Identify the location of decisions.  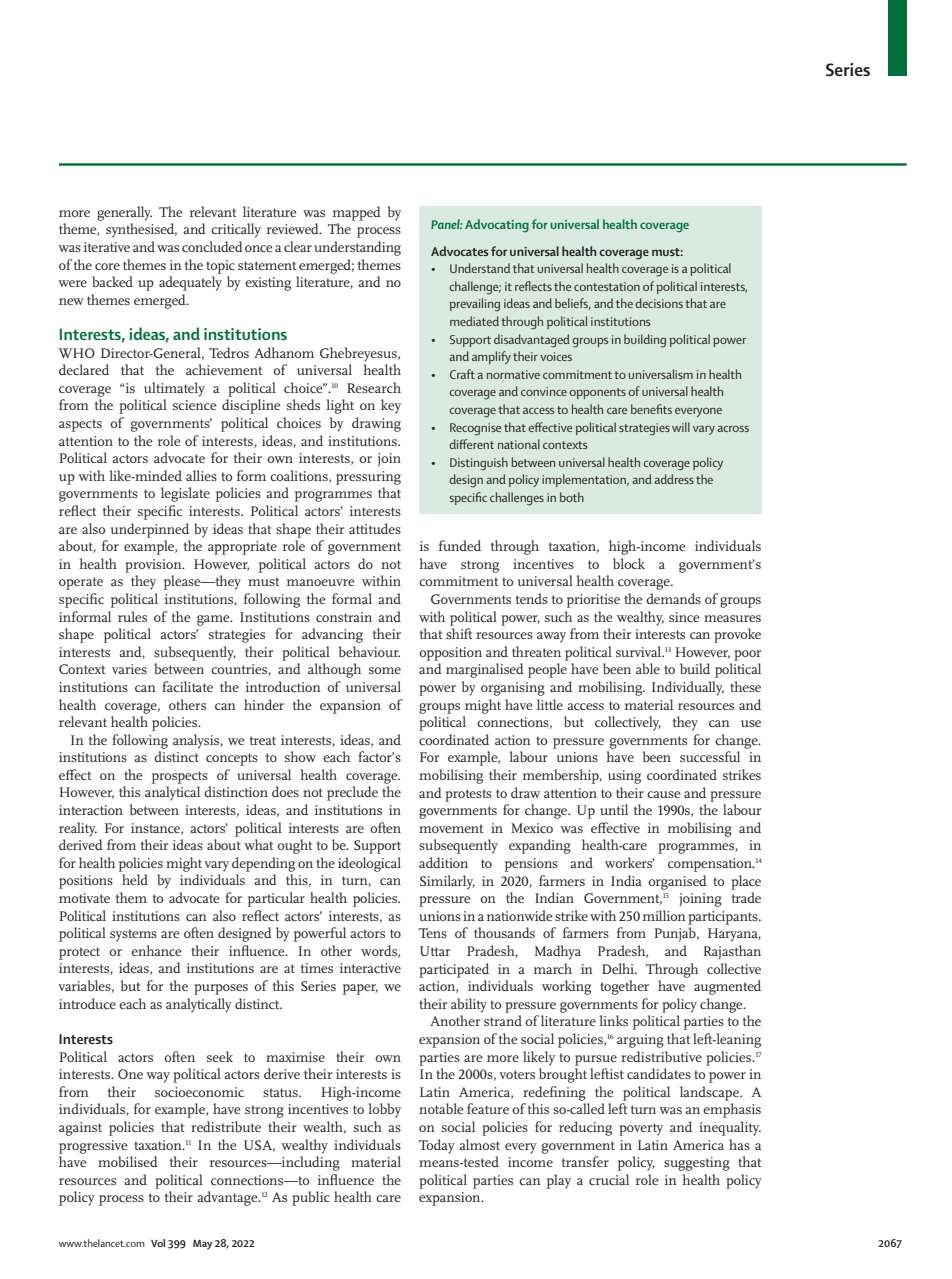
(659, 303).
